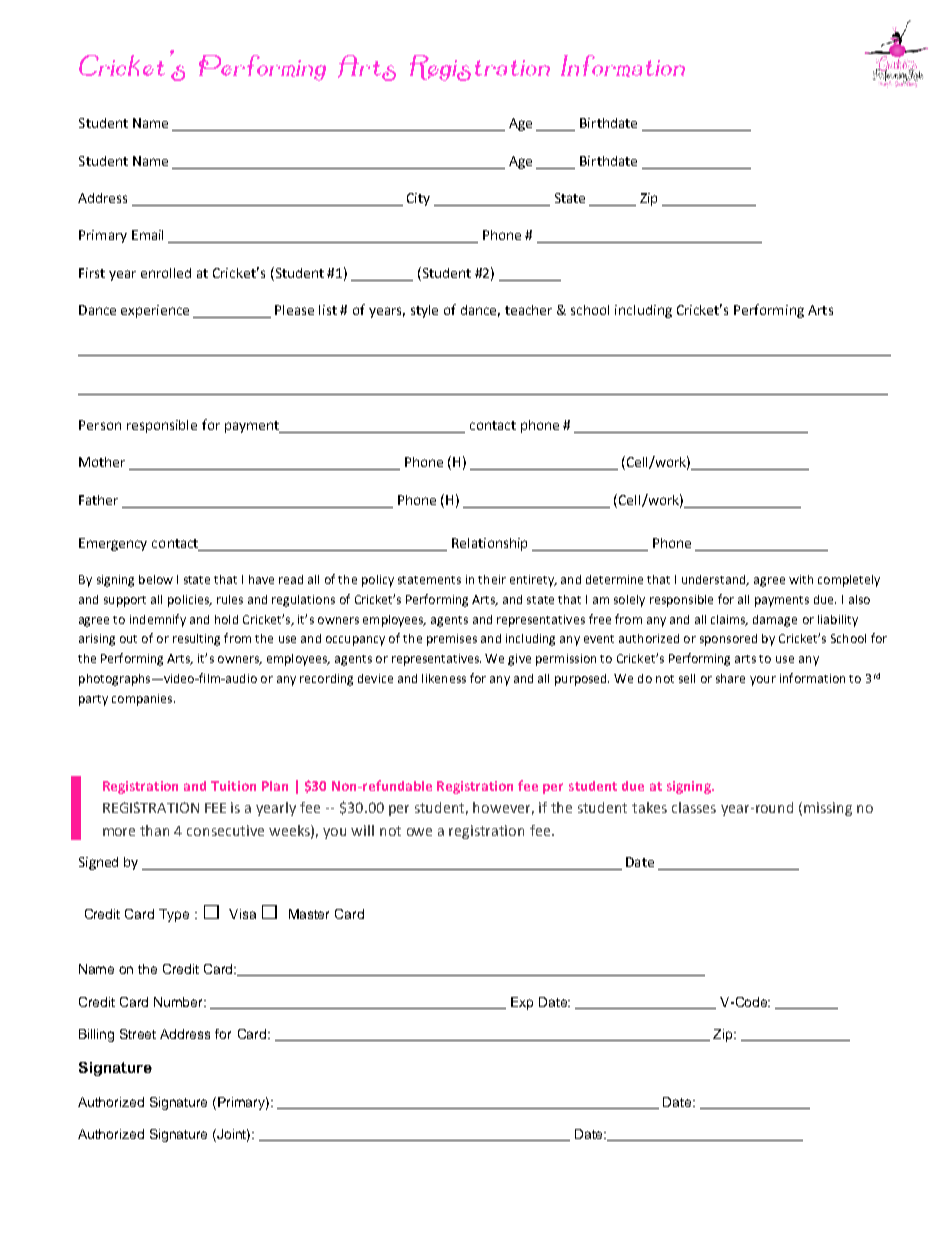  I want to click on Master, so click(309, 914).
